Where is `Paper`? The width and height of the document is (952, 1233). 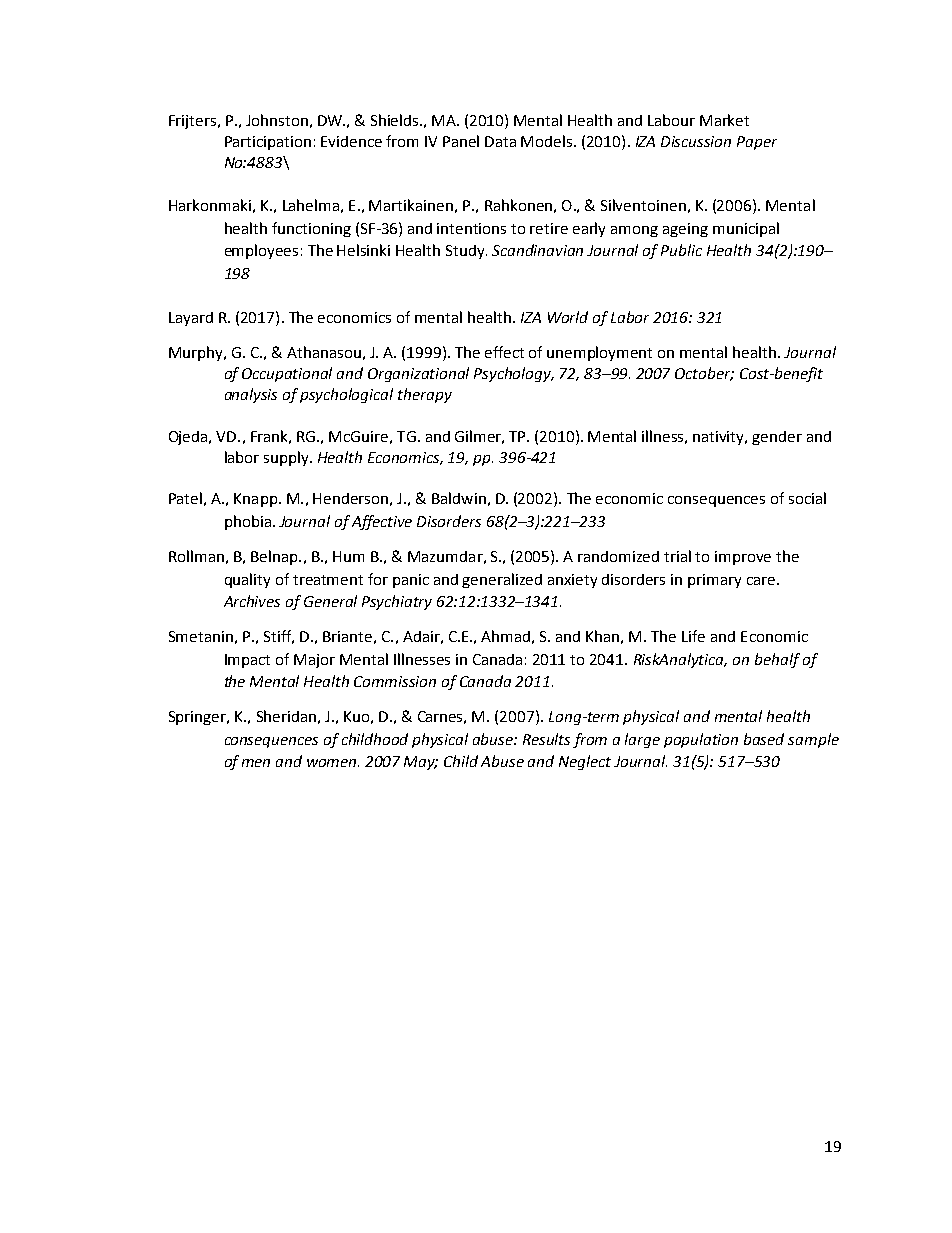 Paper is located at coordinates (757, 143).
